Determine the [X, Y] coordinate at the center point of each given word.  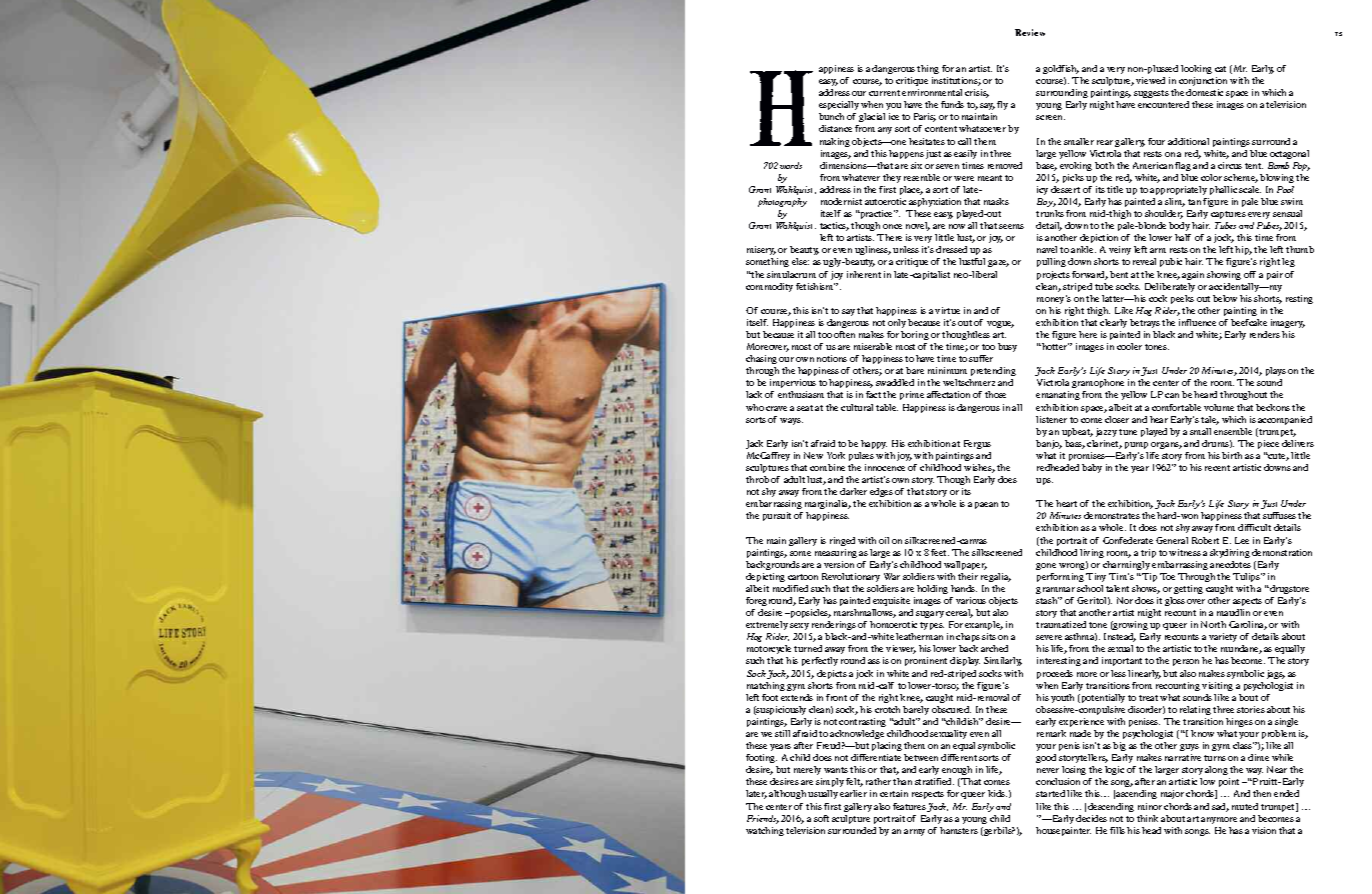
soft [821, 818]
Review [1030, 32]
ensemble [1233, 431]
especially [839, 105]
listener [1051, 419]
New [813, 455]
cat [1220, 69]
